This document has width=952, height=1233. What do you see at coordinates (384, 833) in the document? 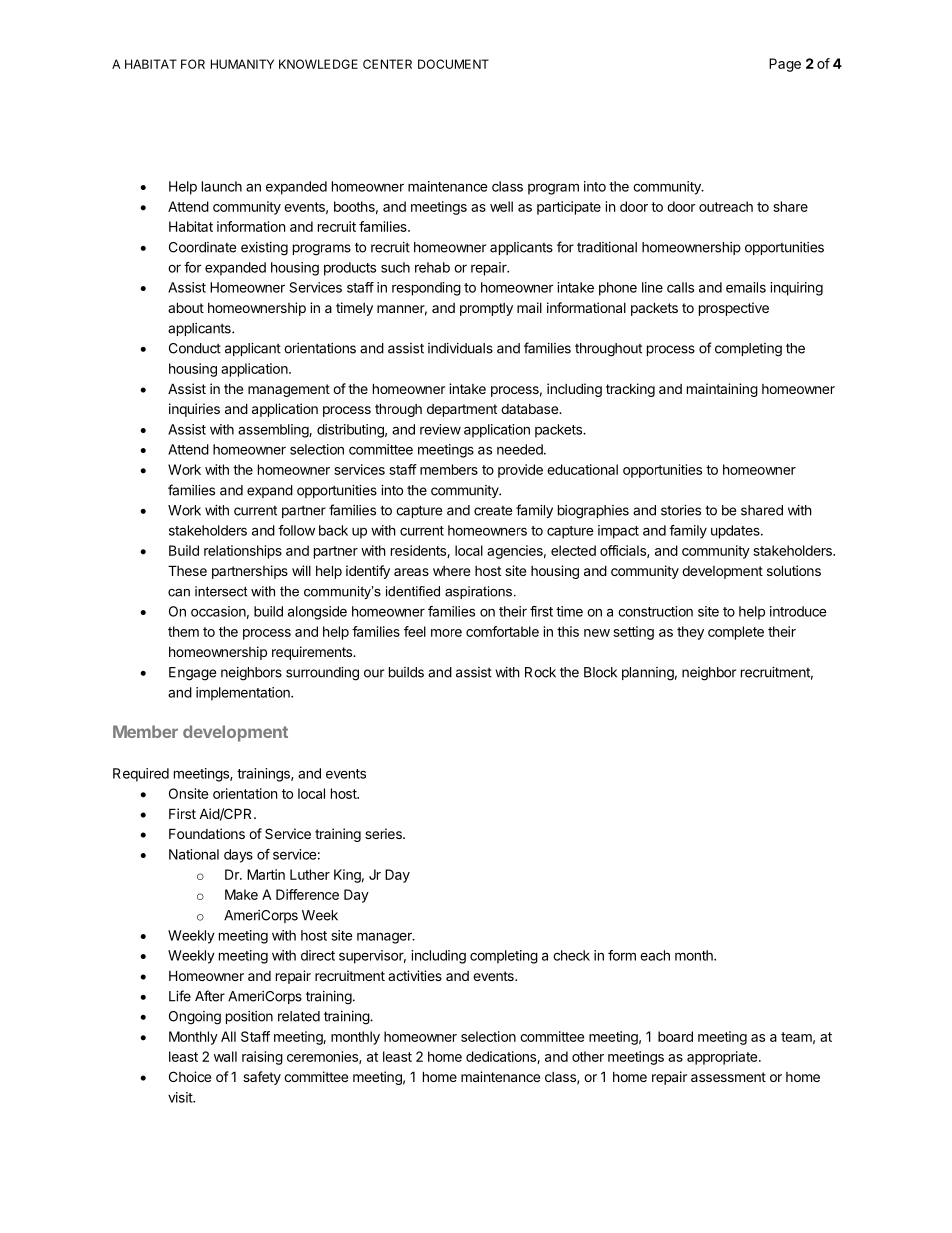
I see `series` at bounding box center [384, 833].
